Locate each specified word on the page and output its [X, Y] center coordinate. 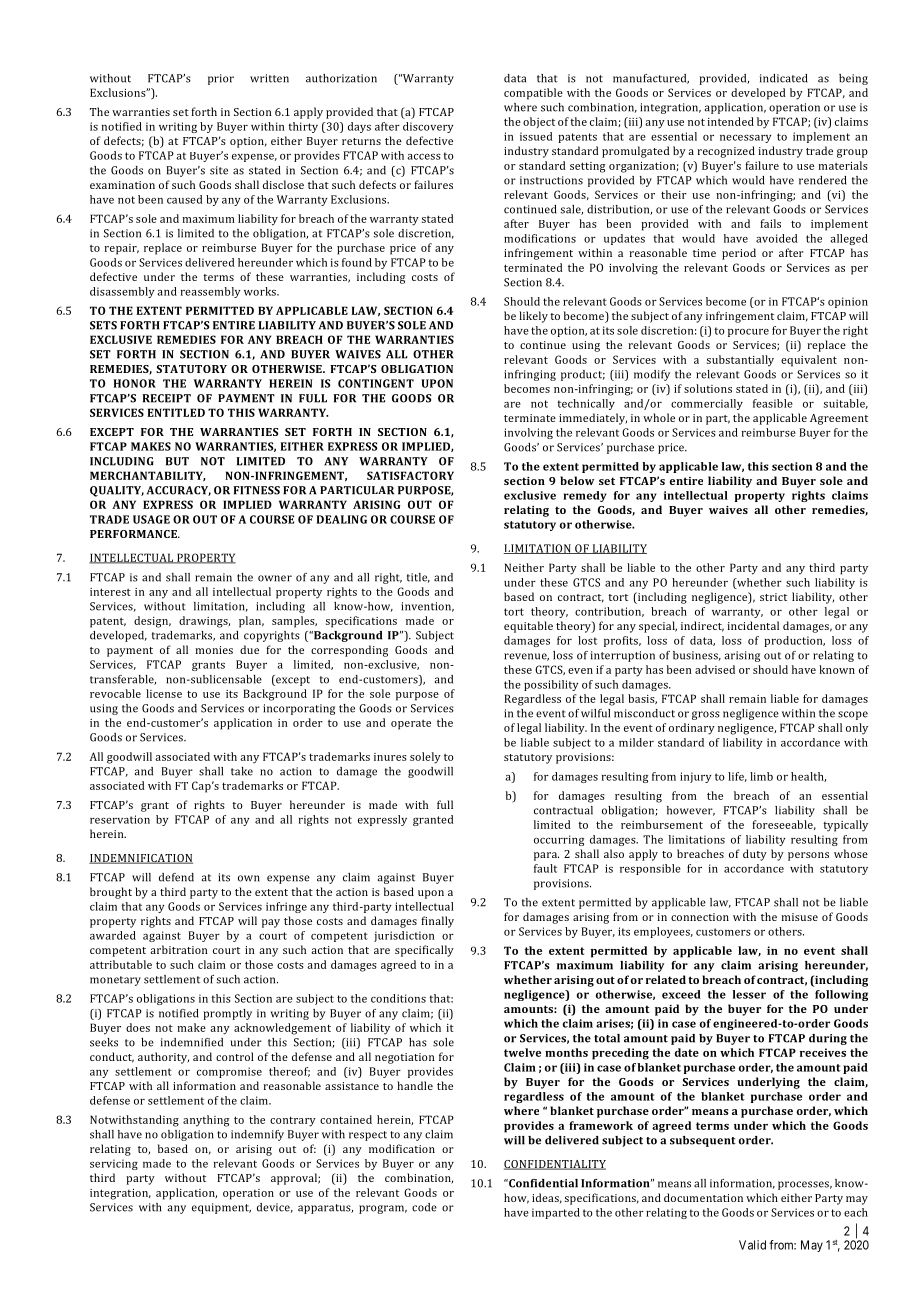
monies [214, 650]
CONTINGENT [376, 383]
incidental [753, 625]
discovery [428, 127]
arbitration [179, 949]
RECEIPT [166, 398]
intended [730, 121]
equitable [528, 627]
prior [221, 79]
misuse [799, 917]
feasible [773, 403]
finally [437, 922]
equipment [221, 1208]
